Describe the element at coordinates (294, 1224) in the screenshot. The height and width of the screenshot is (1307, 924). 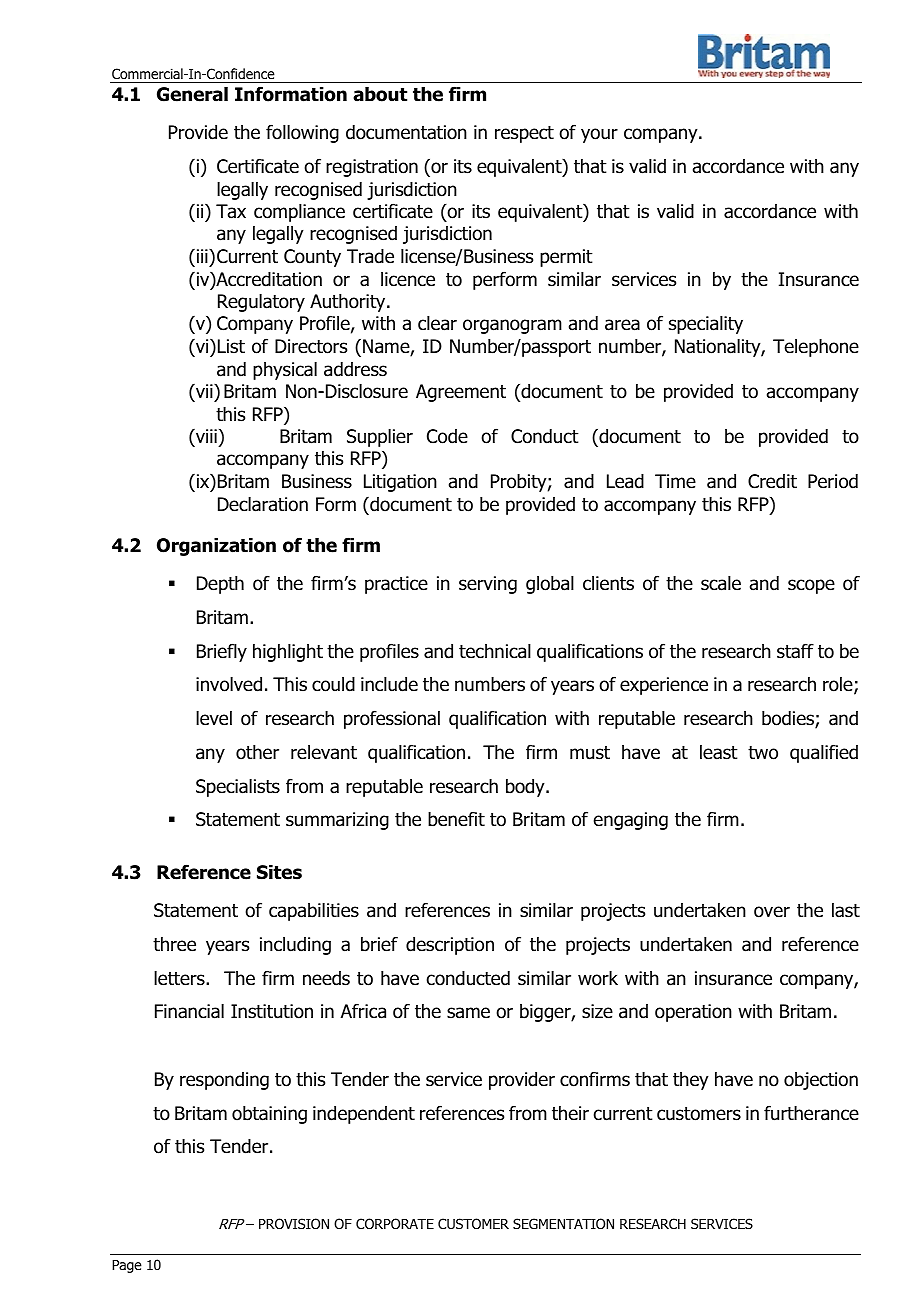
I see `PROVISION` at that location.
